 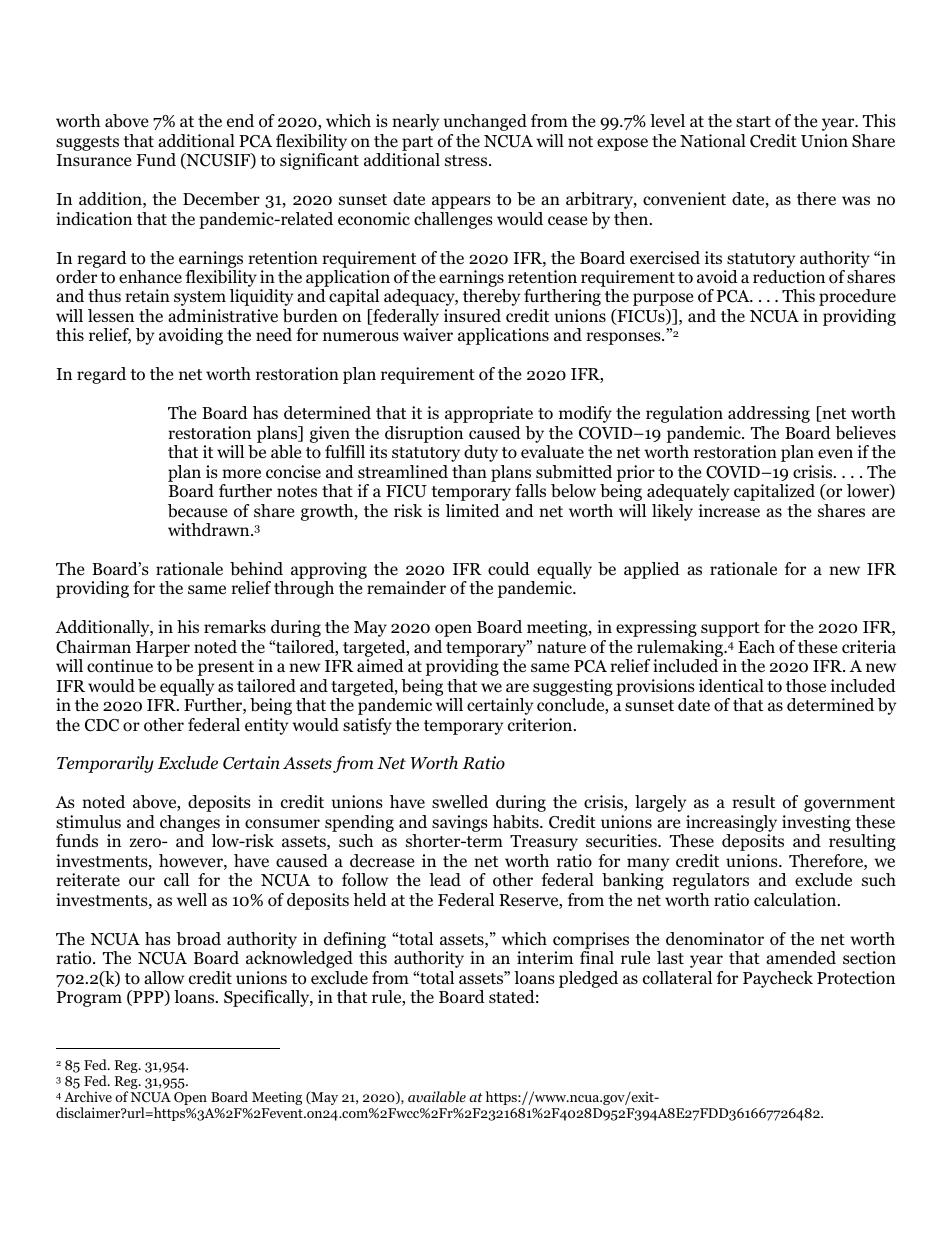 I want to click on stress, so click(x=467, y=160).
